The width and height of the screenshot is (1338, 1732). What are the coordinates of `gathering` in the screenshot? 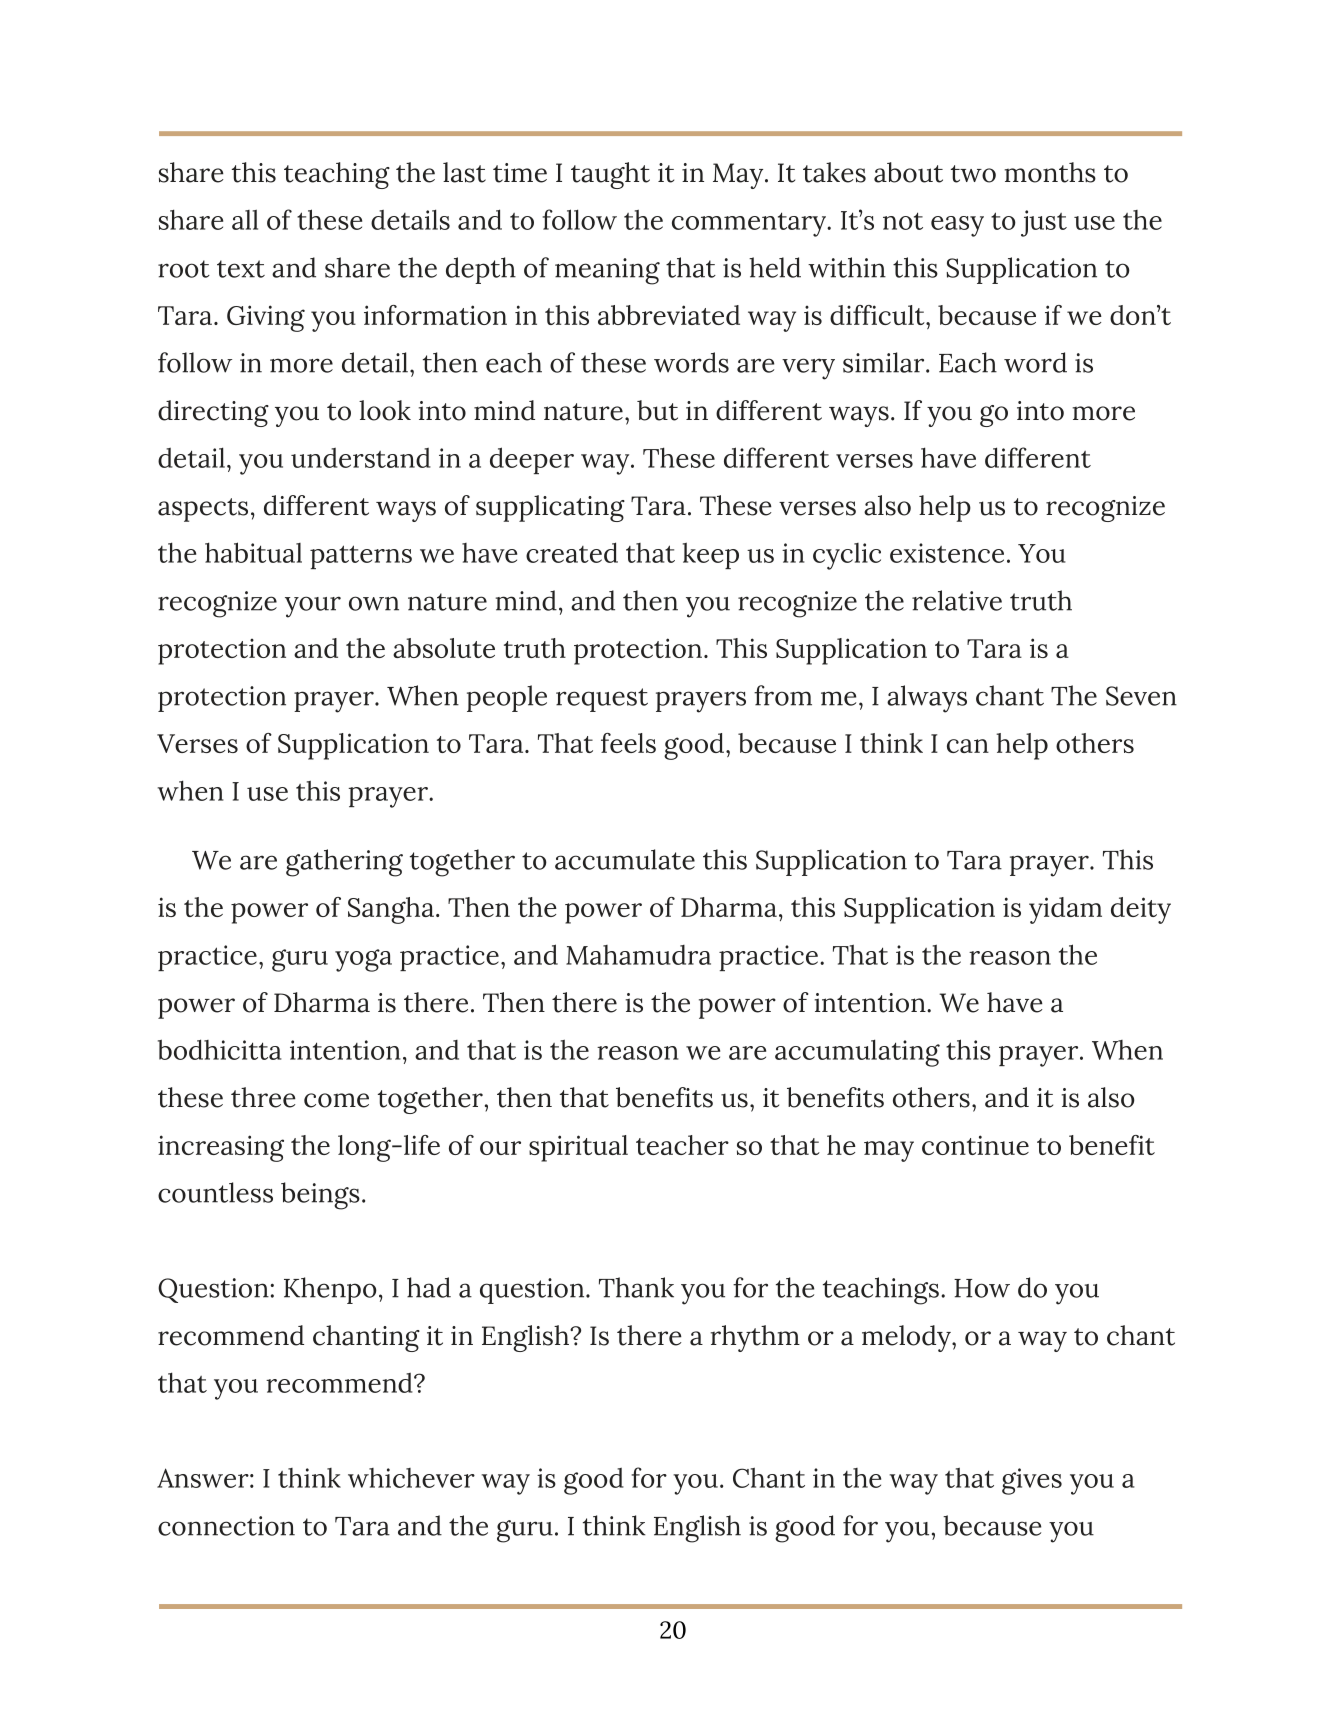 It's located at (344, 863).
